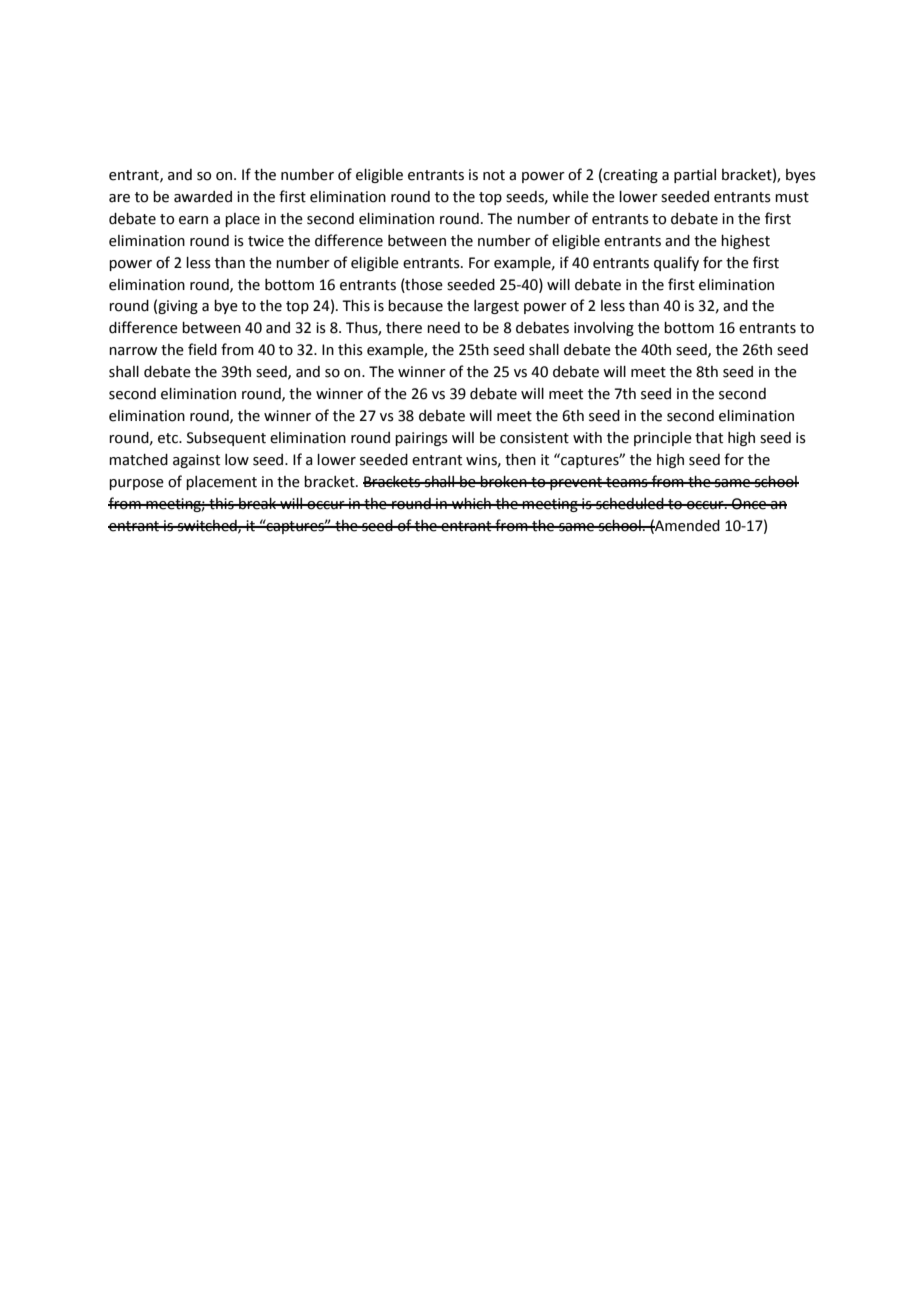  I want to click on largest, so click(496, 307).
